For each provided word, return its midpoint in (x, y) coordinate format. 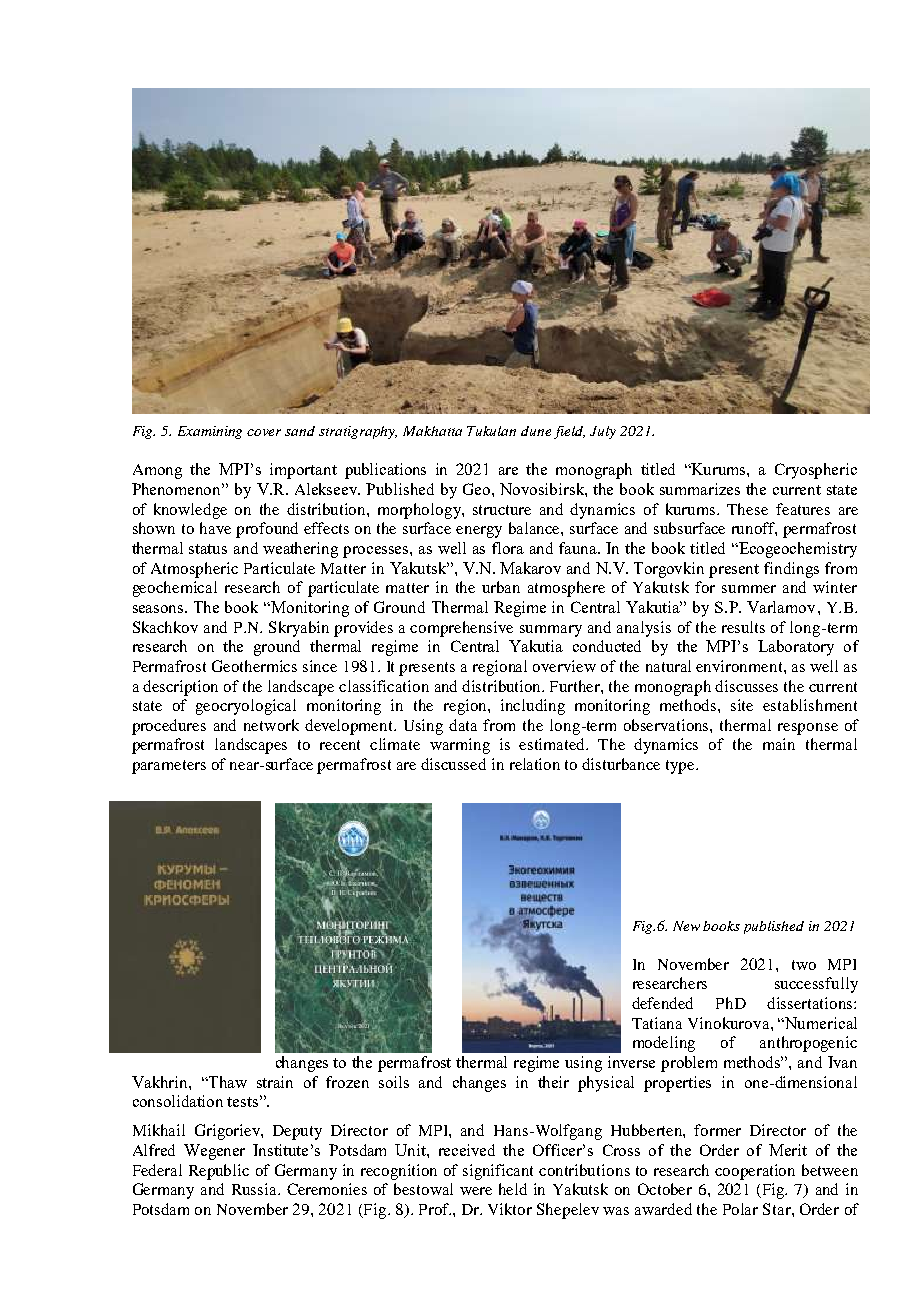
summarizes (700, 489)
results (743, 627)
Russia (256, 1189)
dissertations (811, 1003)
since (320, 666)
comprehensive (461, 629)
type (681, 767)
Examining (210, 432)
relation (535, 764)
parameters (169, 767)
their (553, 1082)
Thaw (227, 1082)
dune (536, 431)
